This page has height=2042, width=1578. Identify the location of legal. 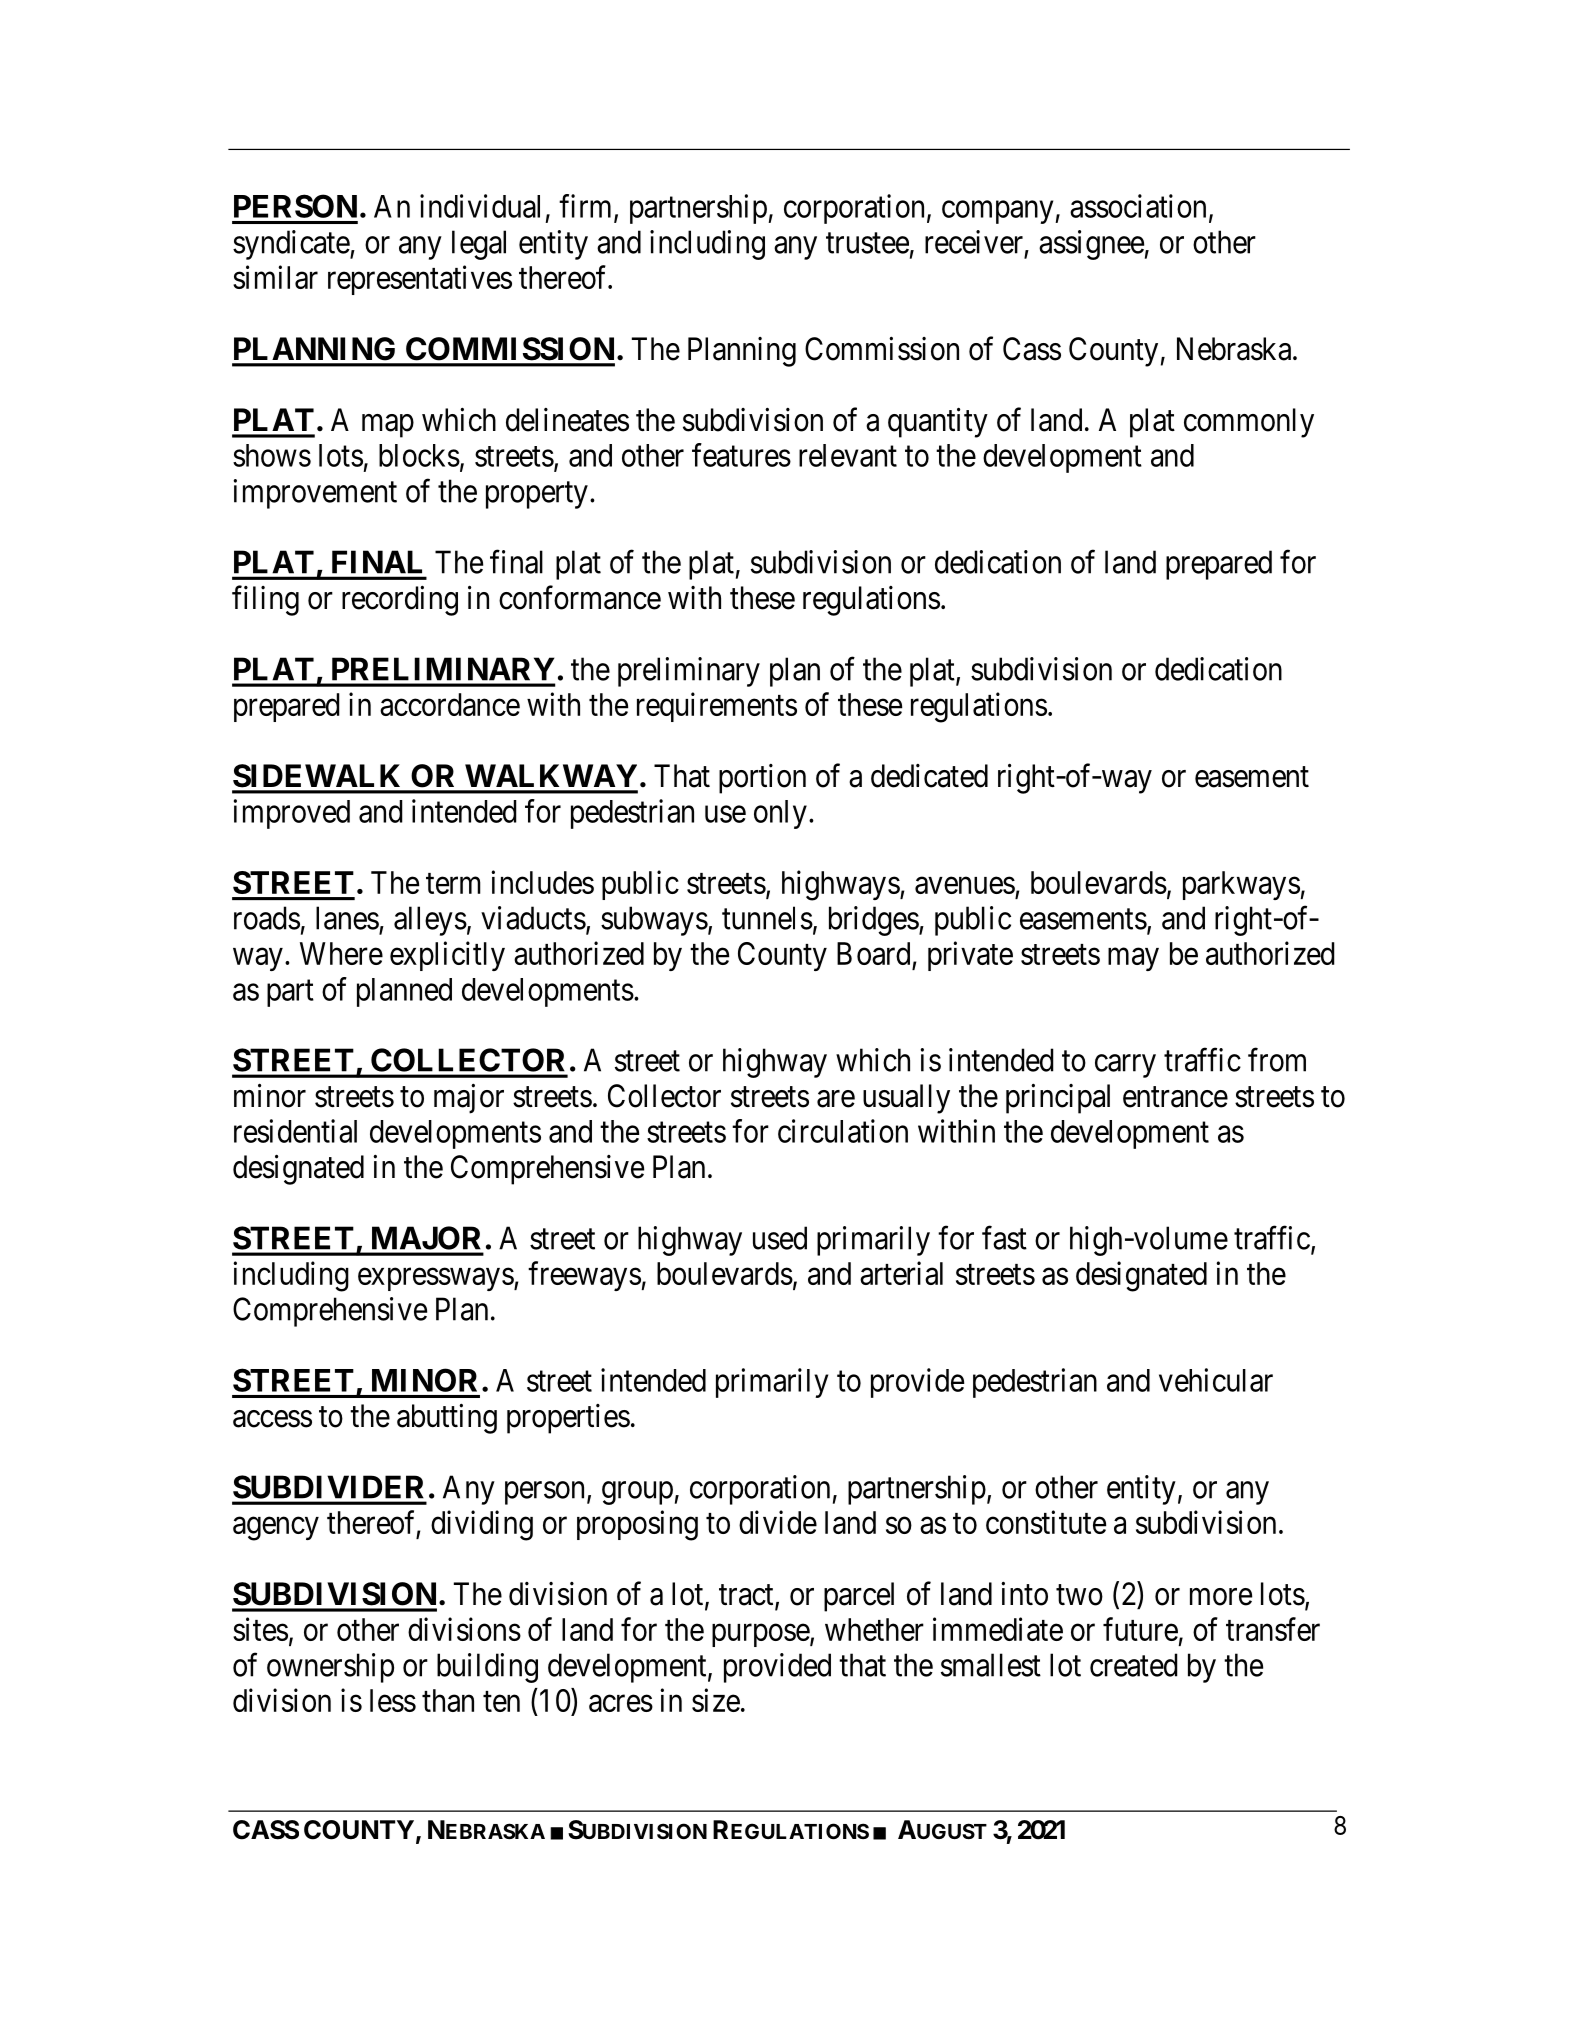
(479, 245).
